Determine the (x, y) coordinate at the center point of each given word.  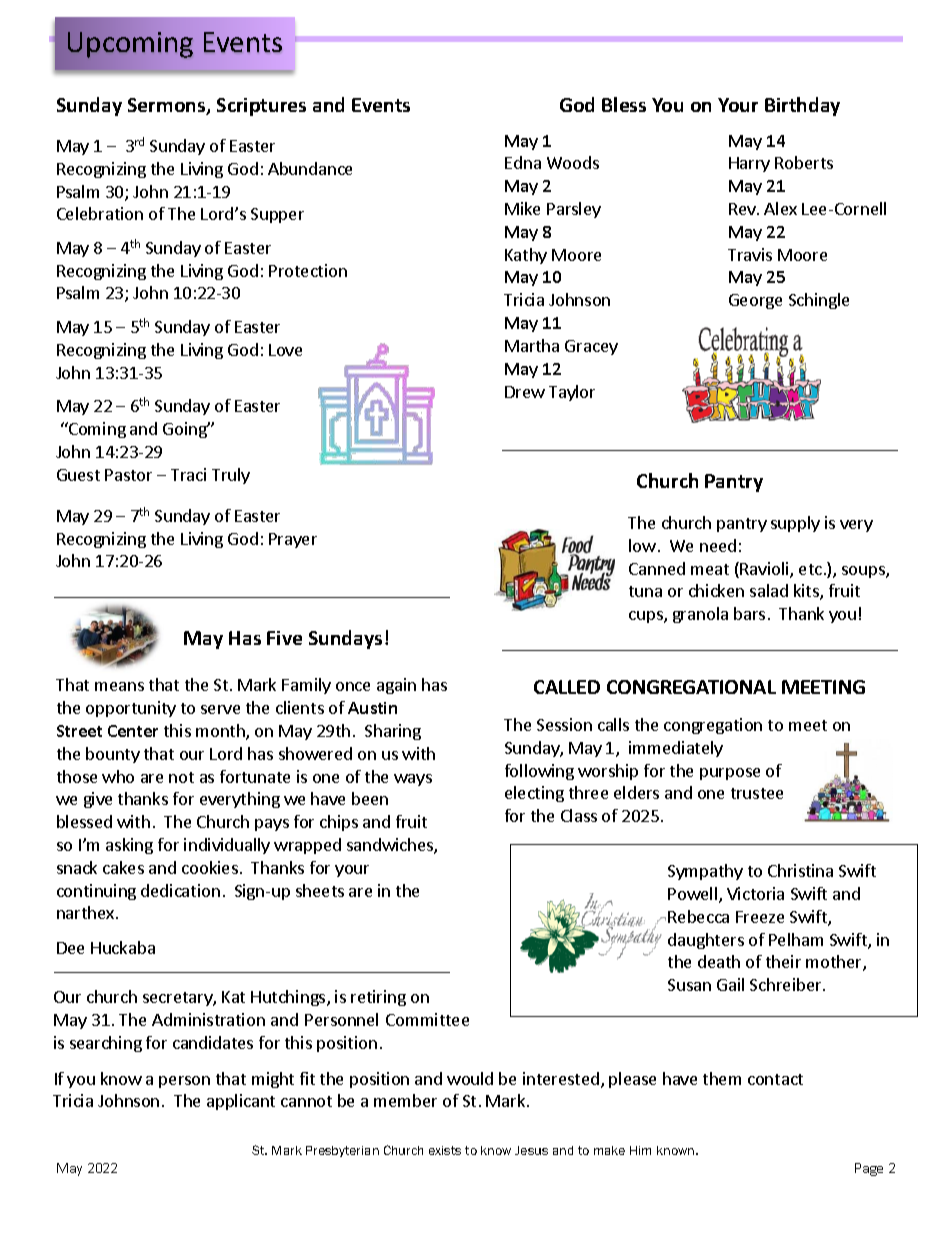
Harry (749, 164)
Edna (523, 162)
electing (534, 794)
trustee (757, 793)
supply (795, 524)
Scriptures (261, 107)
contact (775, 1079)
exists (445, 1150)
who (118, 776)
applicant (241, 1102)
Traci (188, 474)
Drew (525, 392)
